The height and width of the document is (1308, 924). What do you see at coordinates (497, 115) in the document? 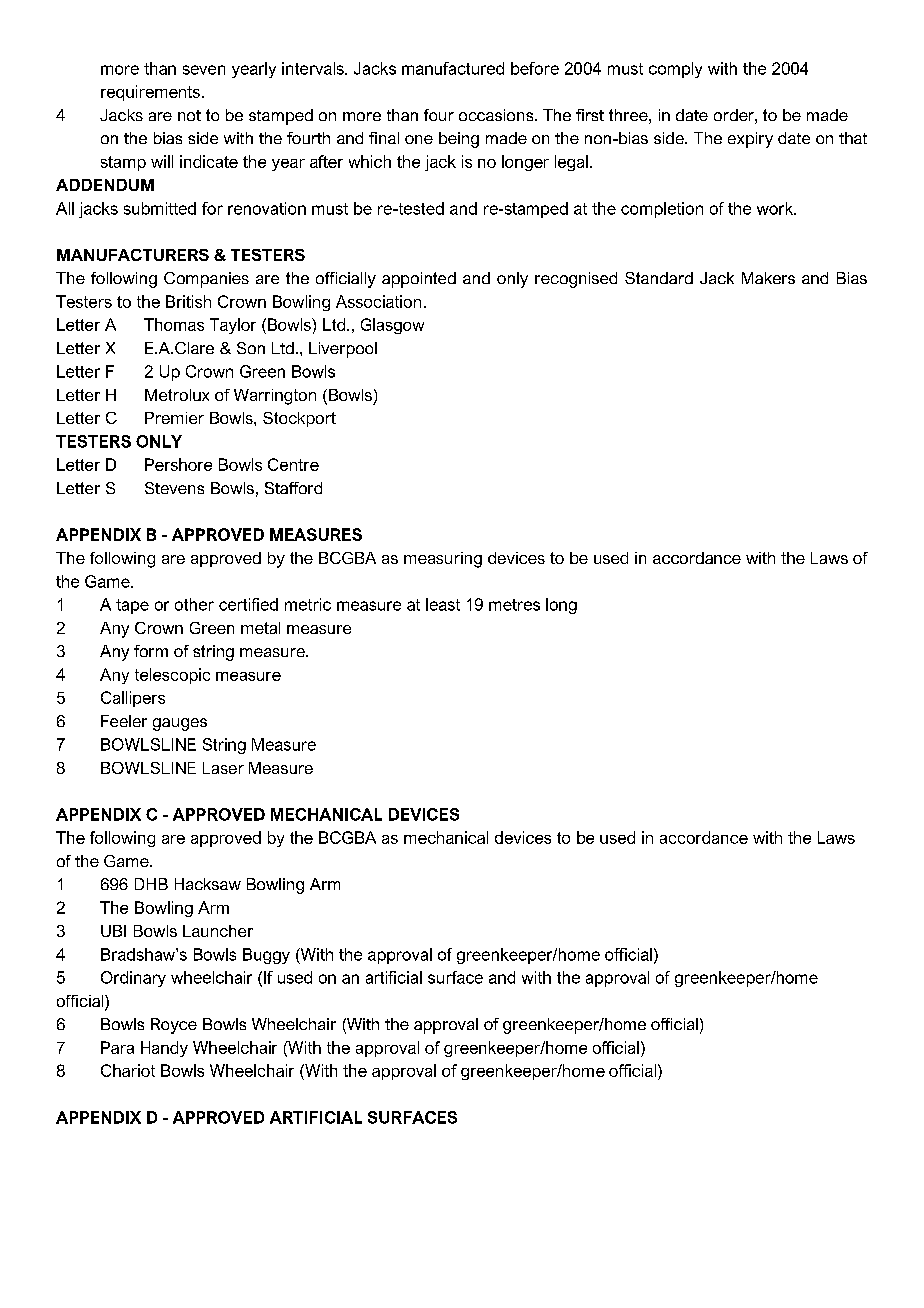
I see `occasions` at bounding box center [497, 115].
